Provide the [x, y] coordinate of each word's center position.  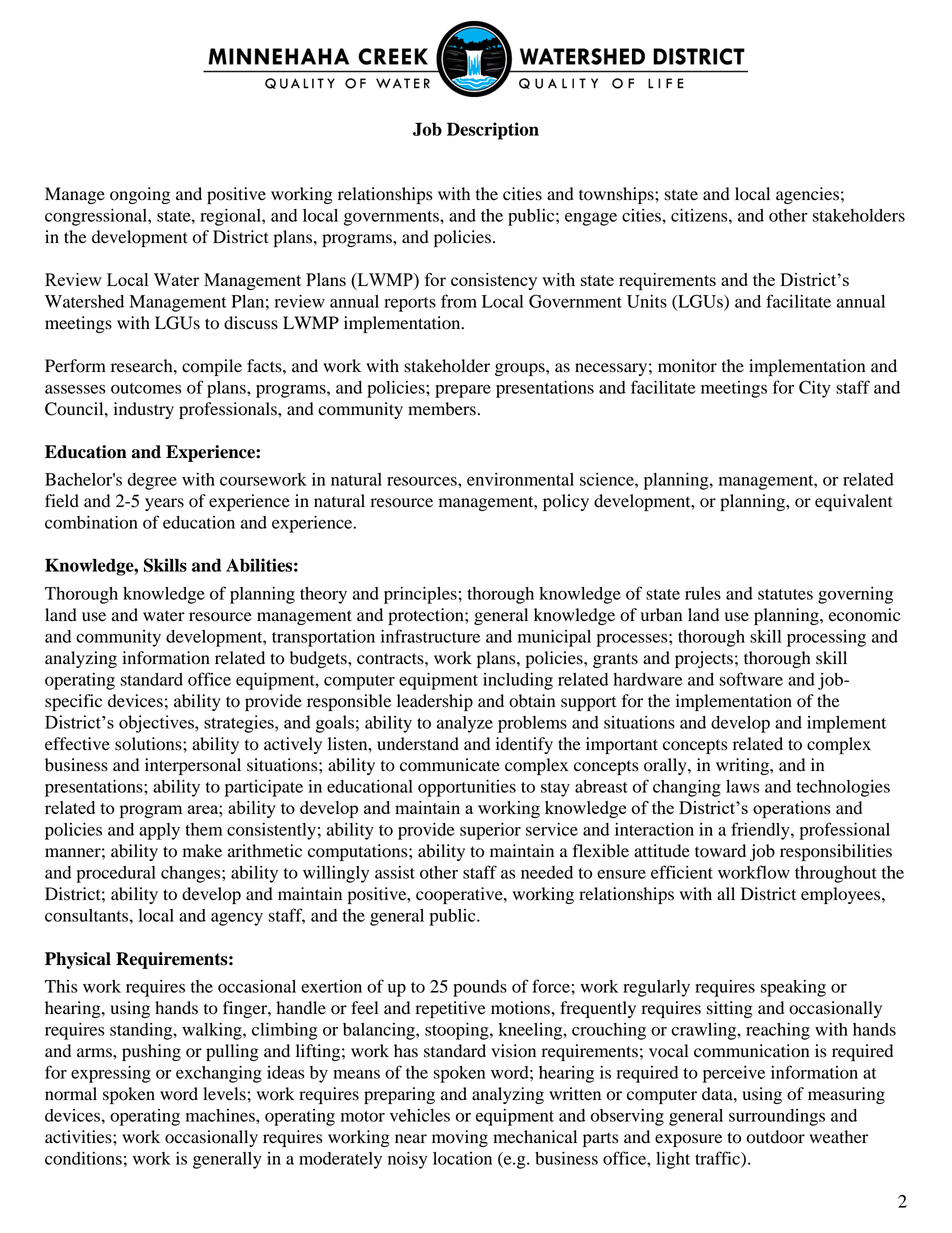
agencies [807, 195]
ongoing [140, 195]
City [815, 389]
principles [420, 595]
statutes [785, 594]
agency [237, 919]
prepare [463, 391]
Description [493, 131]
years [164, 504]
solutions [149, 744]
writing [743, 766]
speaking [793, 988]
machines [221, 1115]
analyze [465, 724]
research [143, 366]
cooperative [460, 895]
